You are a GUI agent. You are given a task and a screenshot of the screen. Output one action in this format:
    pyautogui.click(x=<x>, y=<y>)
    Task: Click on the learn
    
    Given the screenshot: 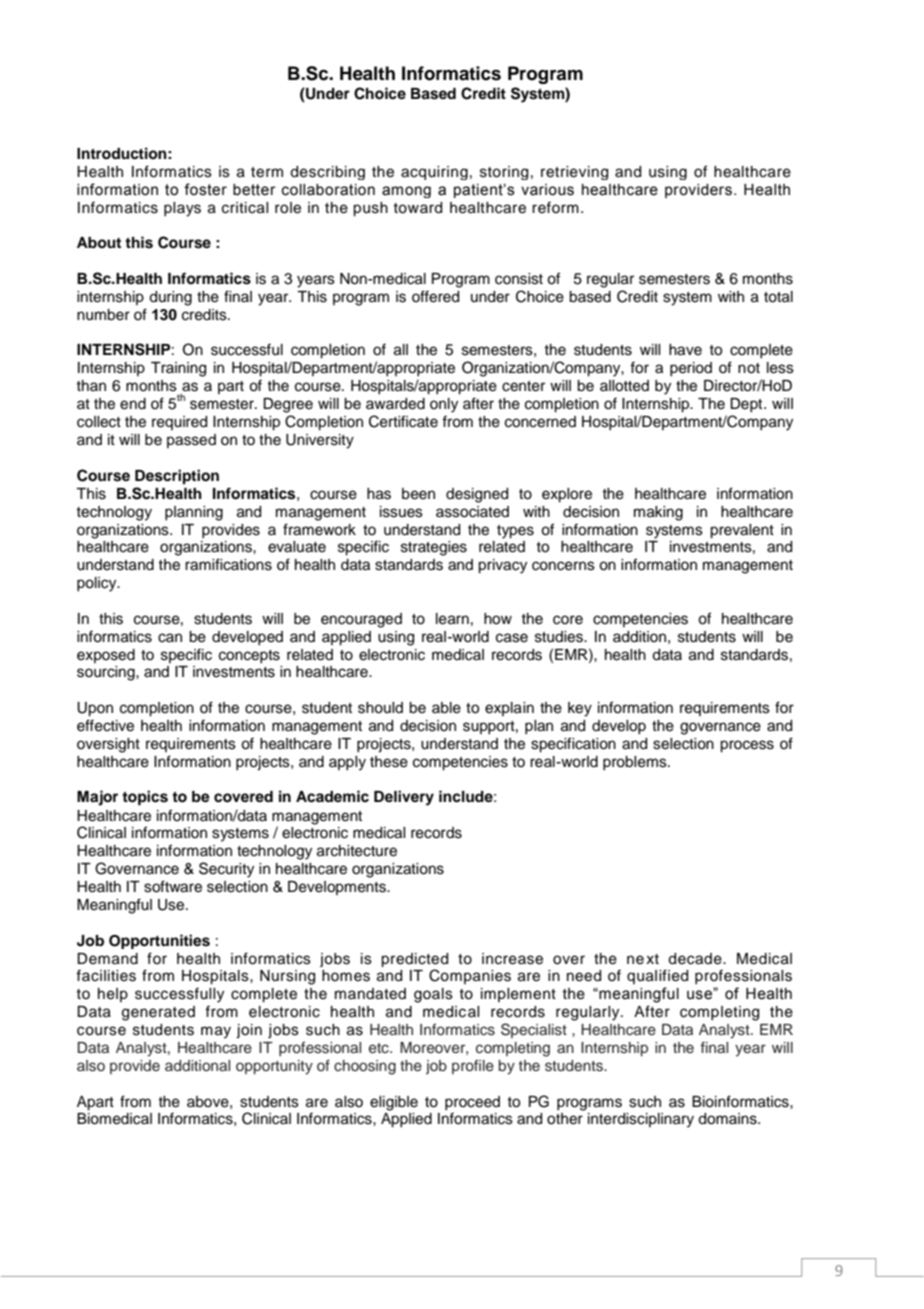 What is the action you would take?
    pyautogui.click(x=452, y=619)
